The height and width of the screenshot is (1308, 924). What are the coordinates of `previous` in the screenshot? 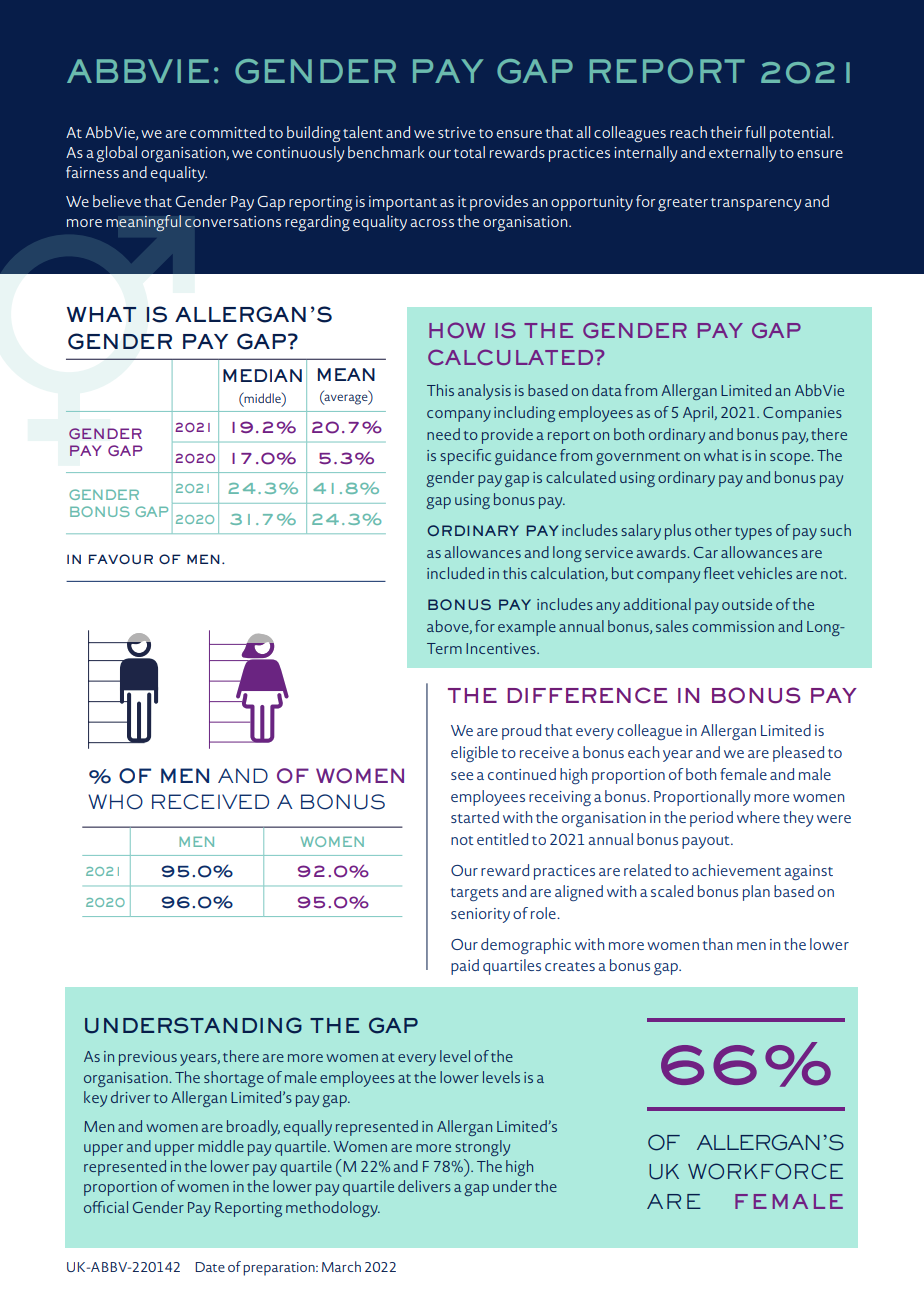 It's located at (148, 1058).
